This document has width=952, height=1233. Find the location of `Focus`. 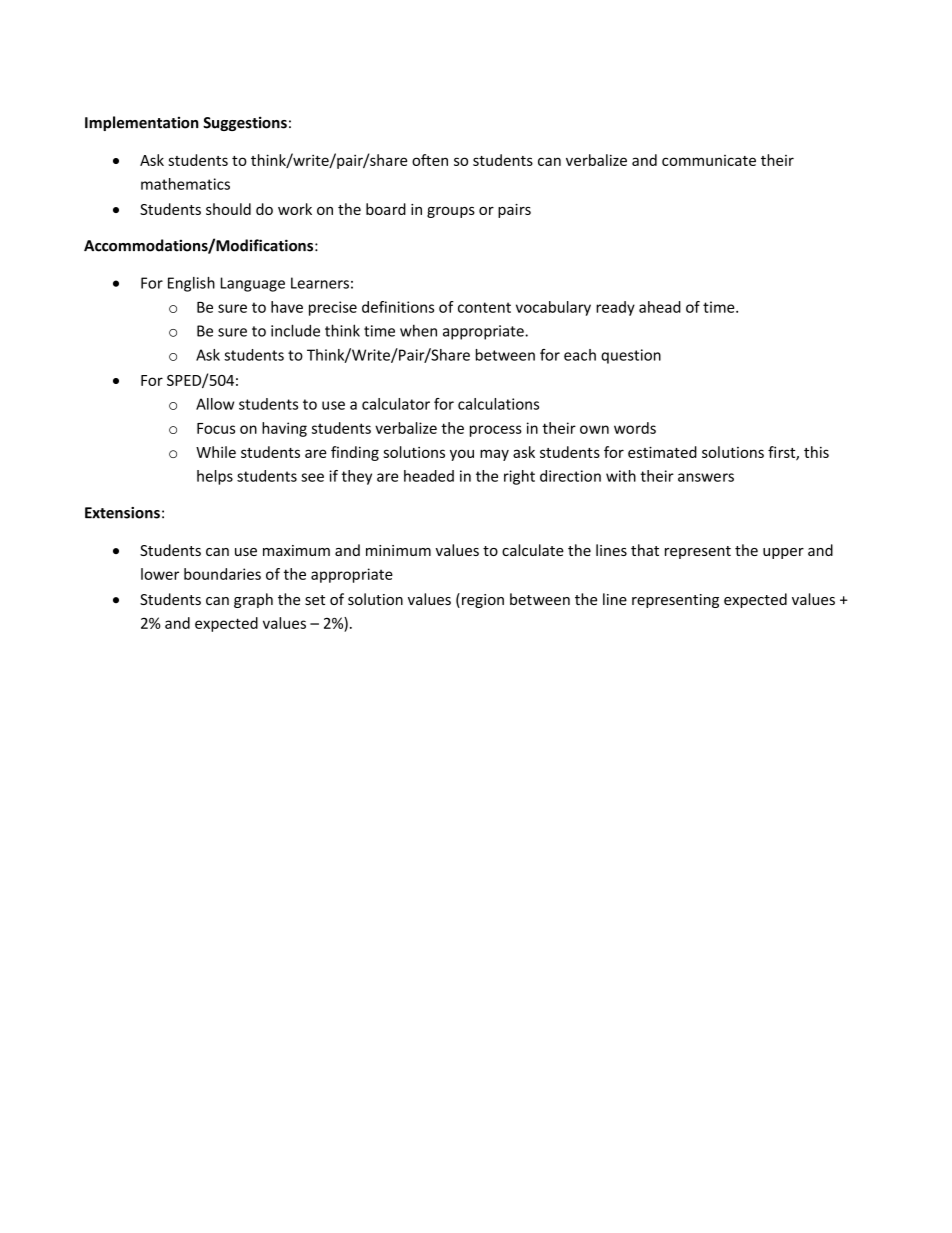

Focus is located at coordinates (216, 428).
